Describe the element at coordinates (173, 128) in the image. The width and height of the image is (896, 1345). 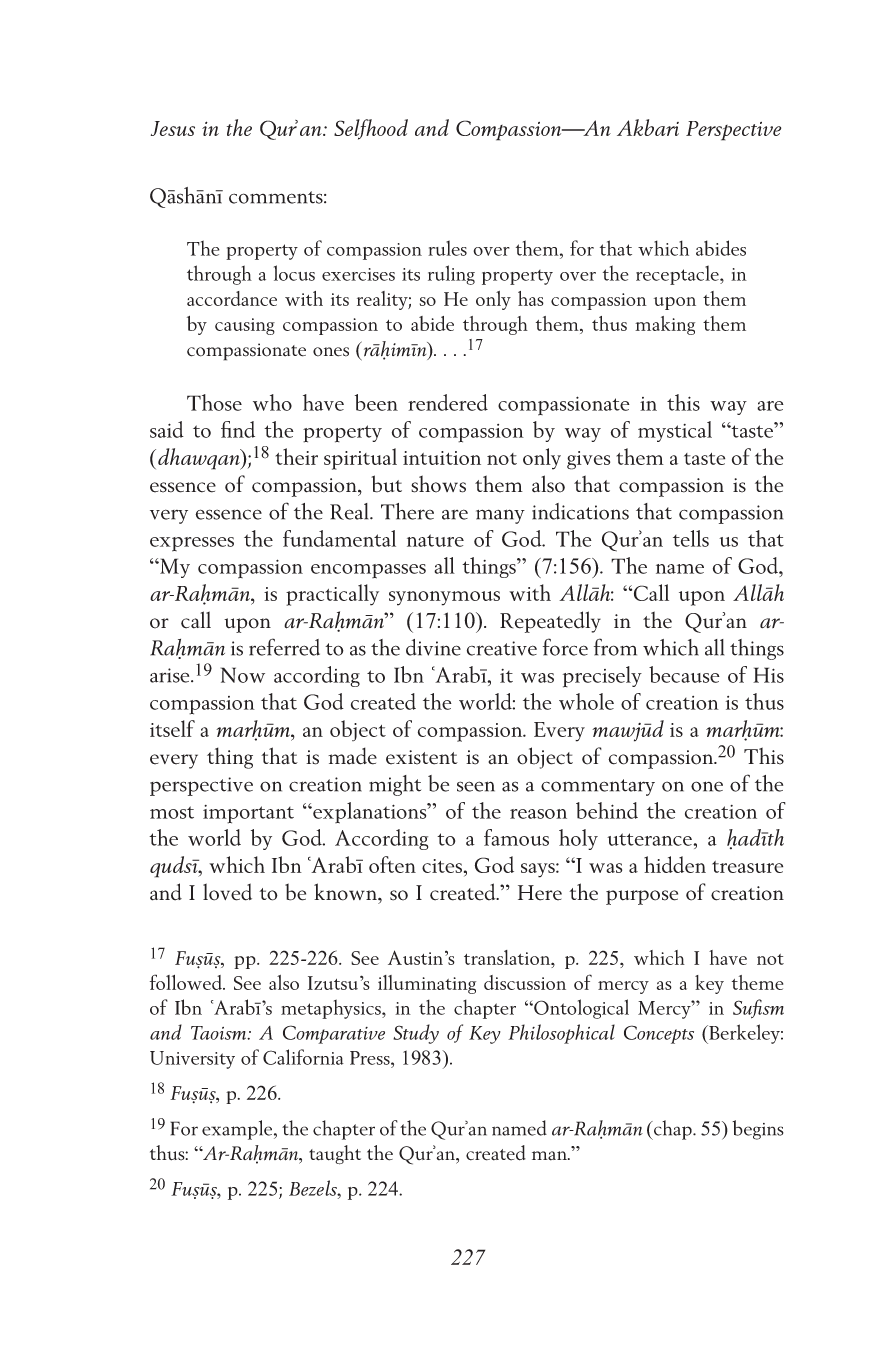
I see `Jesus` at that location.
